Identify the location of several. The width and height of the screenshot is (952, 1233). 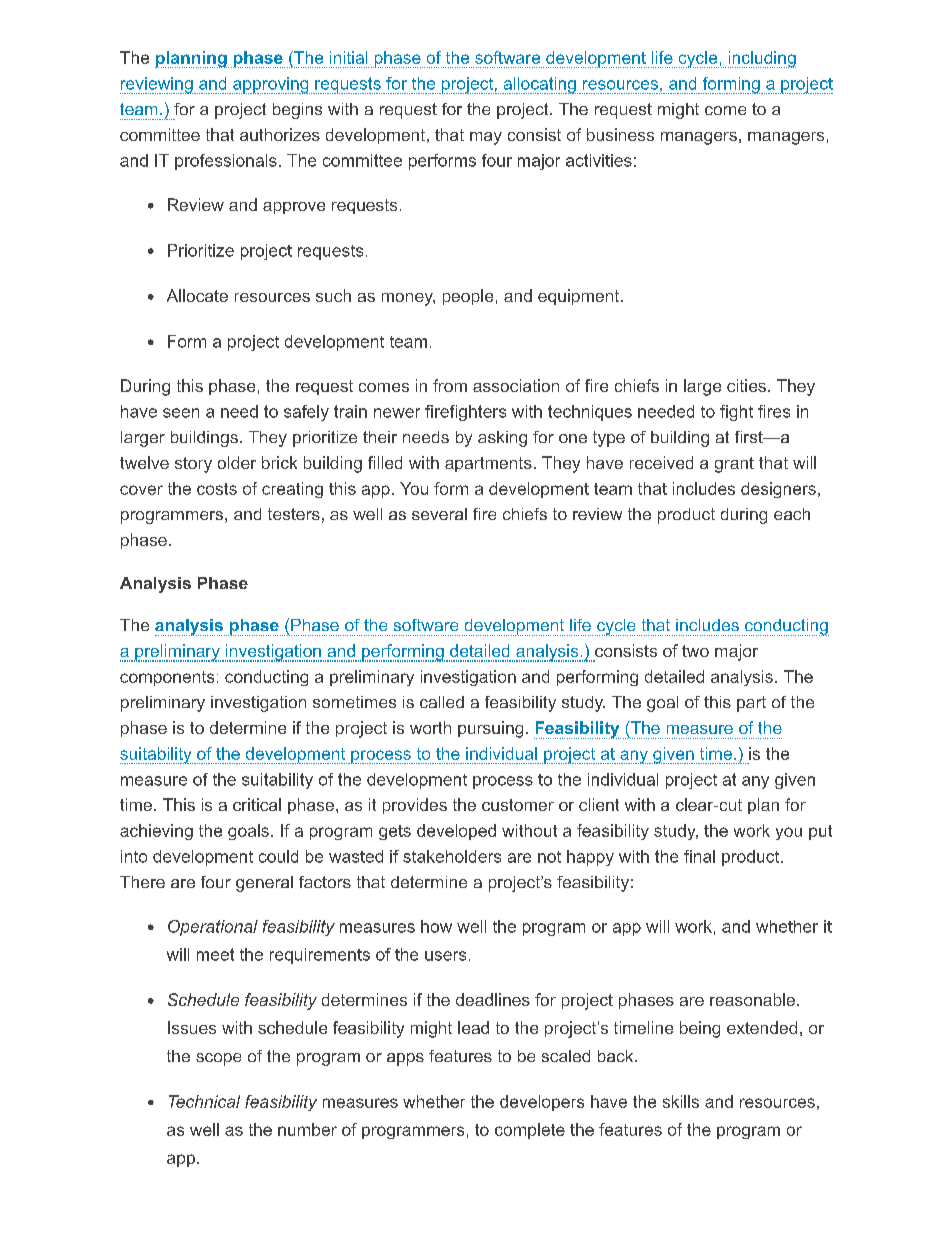
(439, 514).
